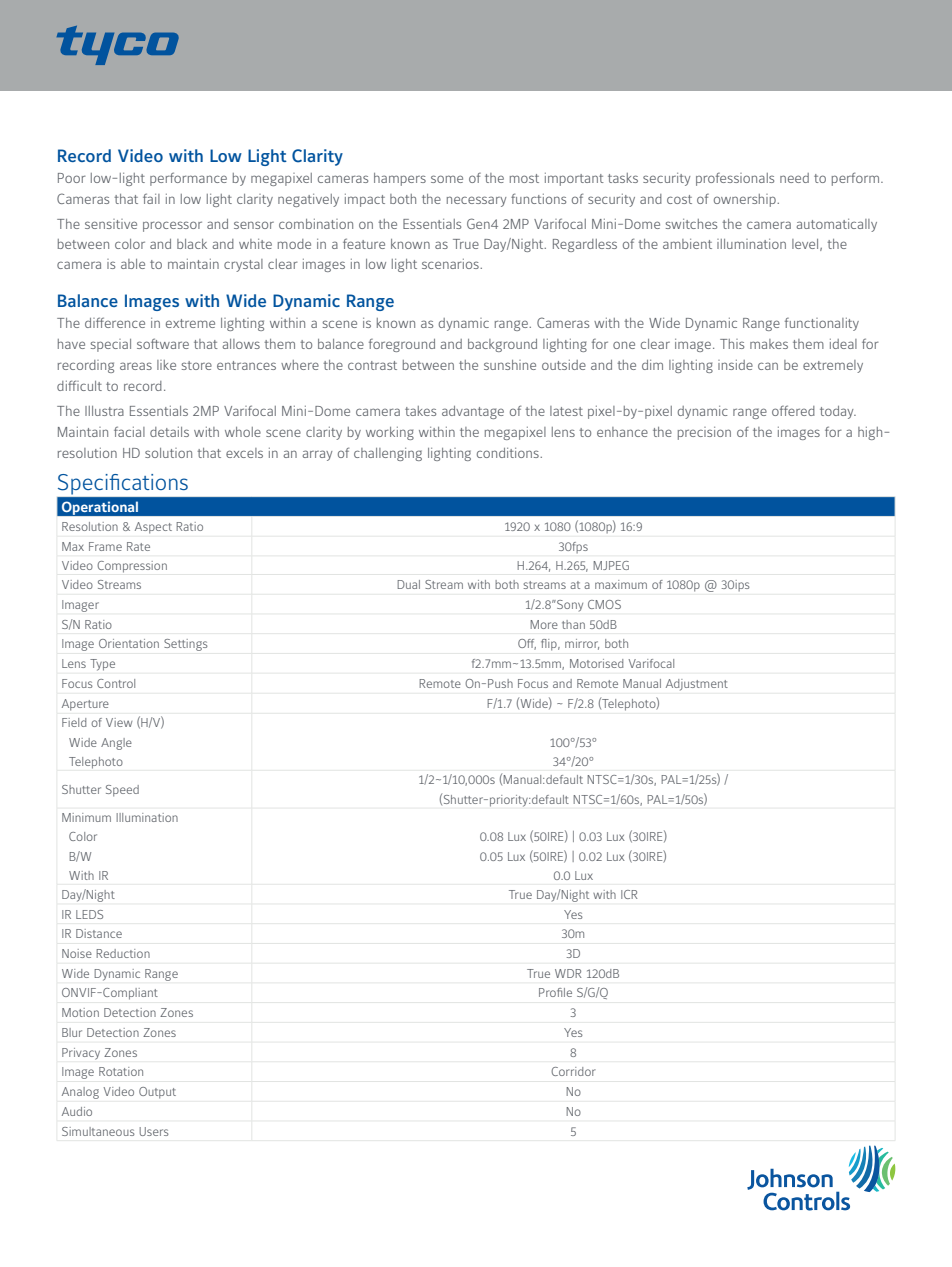 The width and height of the image is (952, 1267). I want to click on Settings, so click(186, 645).
